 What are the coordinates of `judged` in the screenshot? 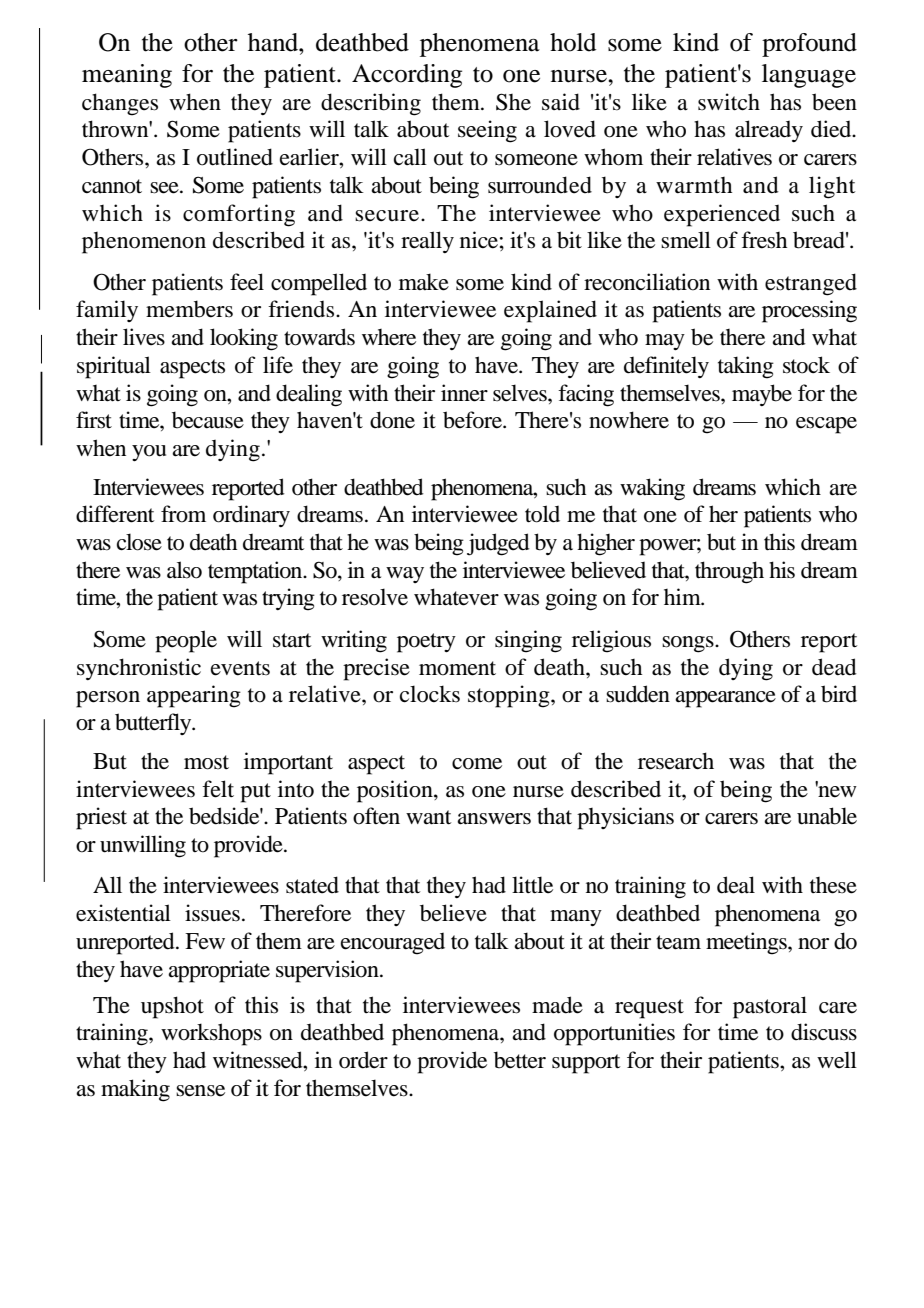 It's located at (498, 544).
